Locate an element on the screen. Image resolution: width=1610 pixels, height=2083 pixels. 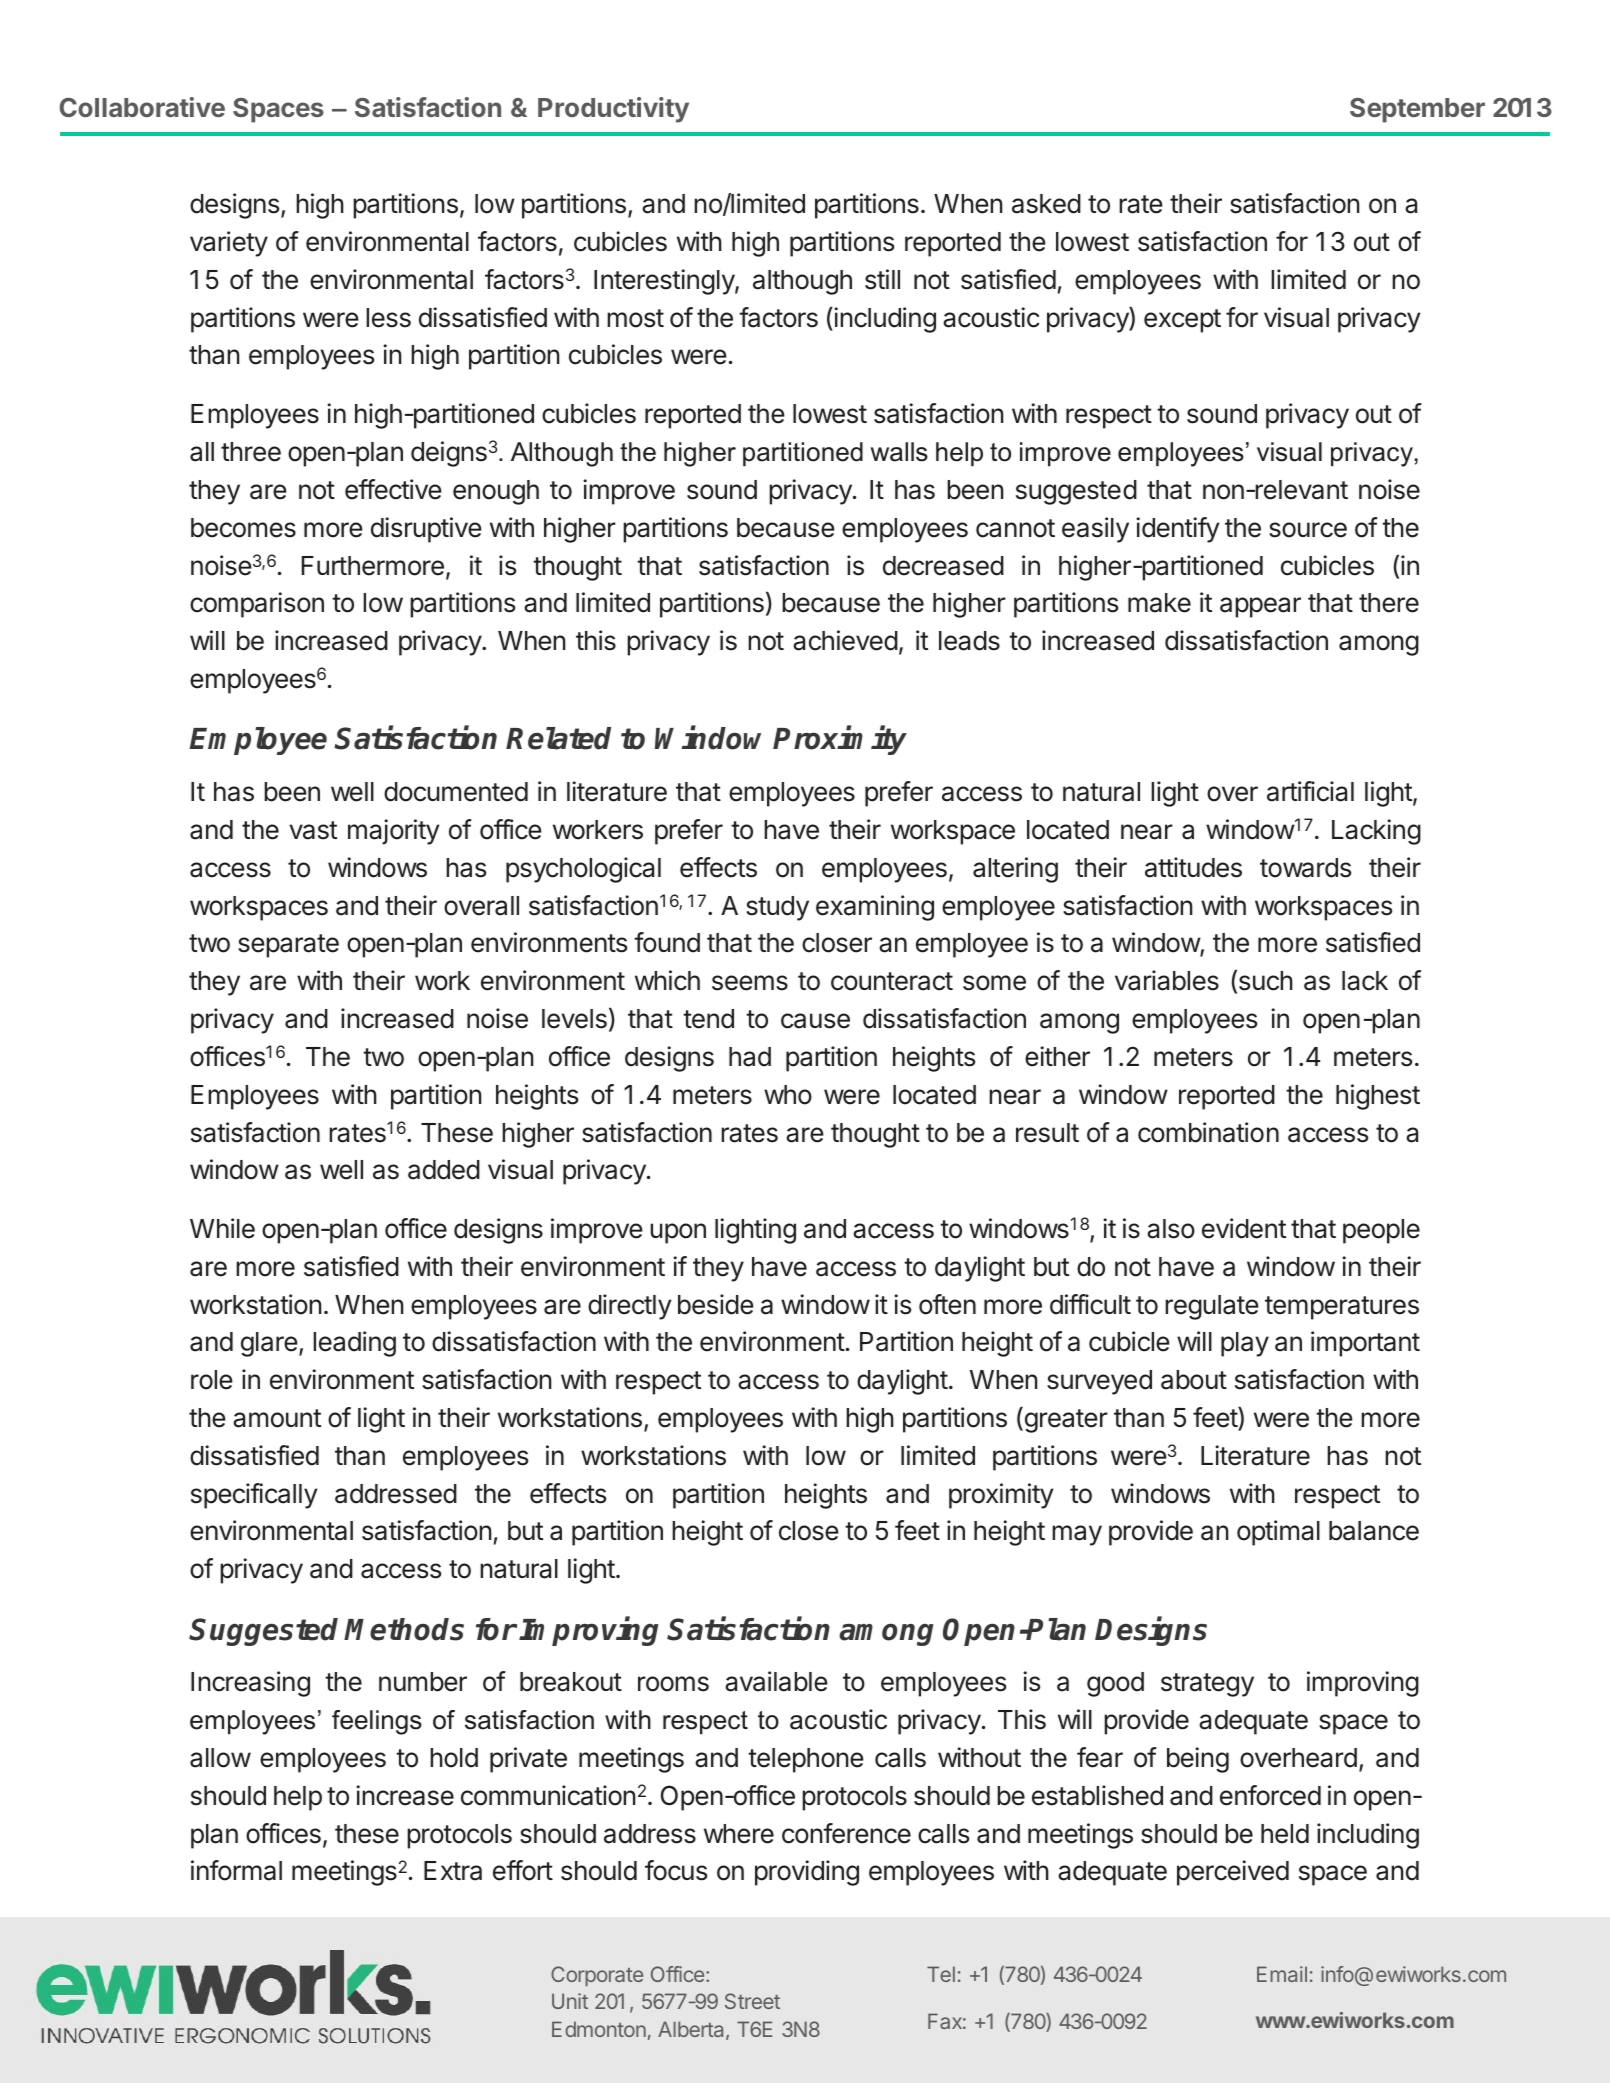
variety is located at coordinates (229, 244).
